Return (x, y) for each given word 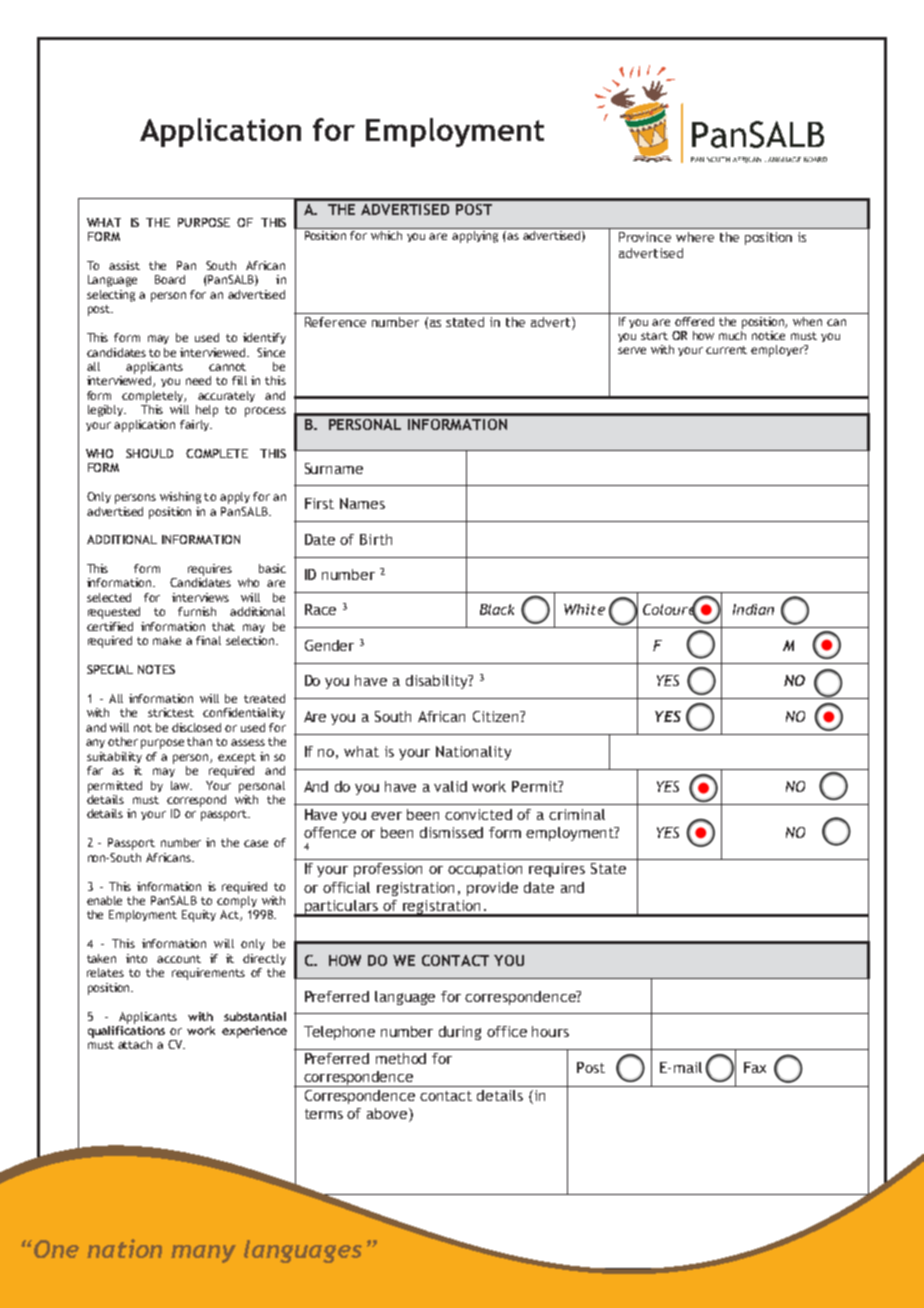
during (460, 1033)
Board (170, 279)
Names (362, 503)
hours (550, 1031)
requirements (208, 974)
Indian (753, 609)
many (203, 1254)
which (387, 234)
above (388, 1113)
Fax (755, 1067)
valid (450, 786)
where (695, 237)
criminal (577, 814)
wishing (180, 498)
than (199, 741)
